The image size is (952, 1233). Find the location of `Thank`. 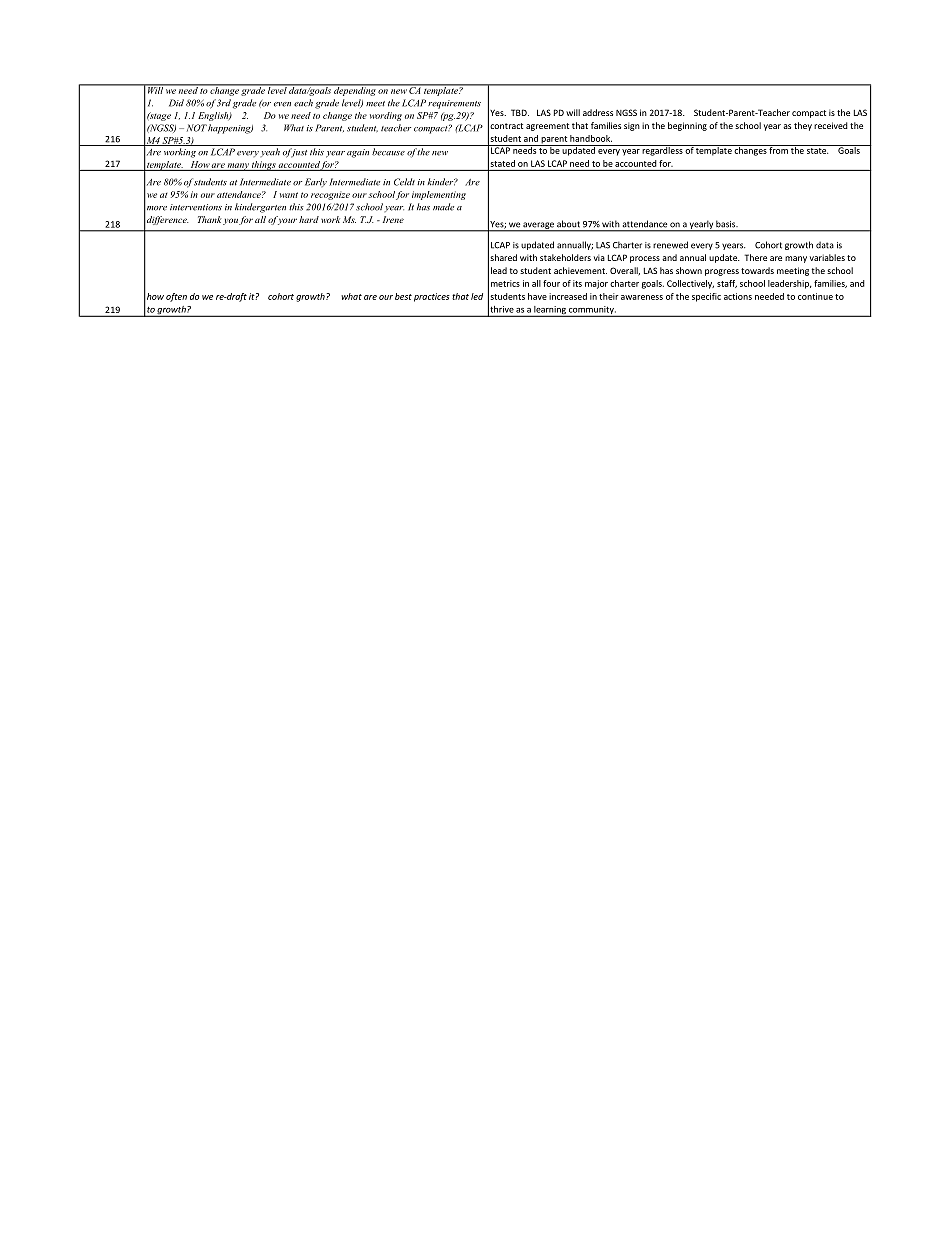

Thank is located at coordinates (210, 219).
